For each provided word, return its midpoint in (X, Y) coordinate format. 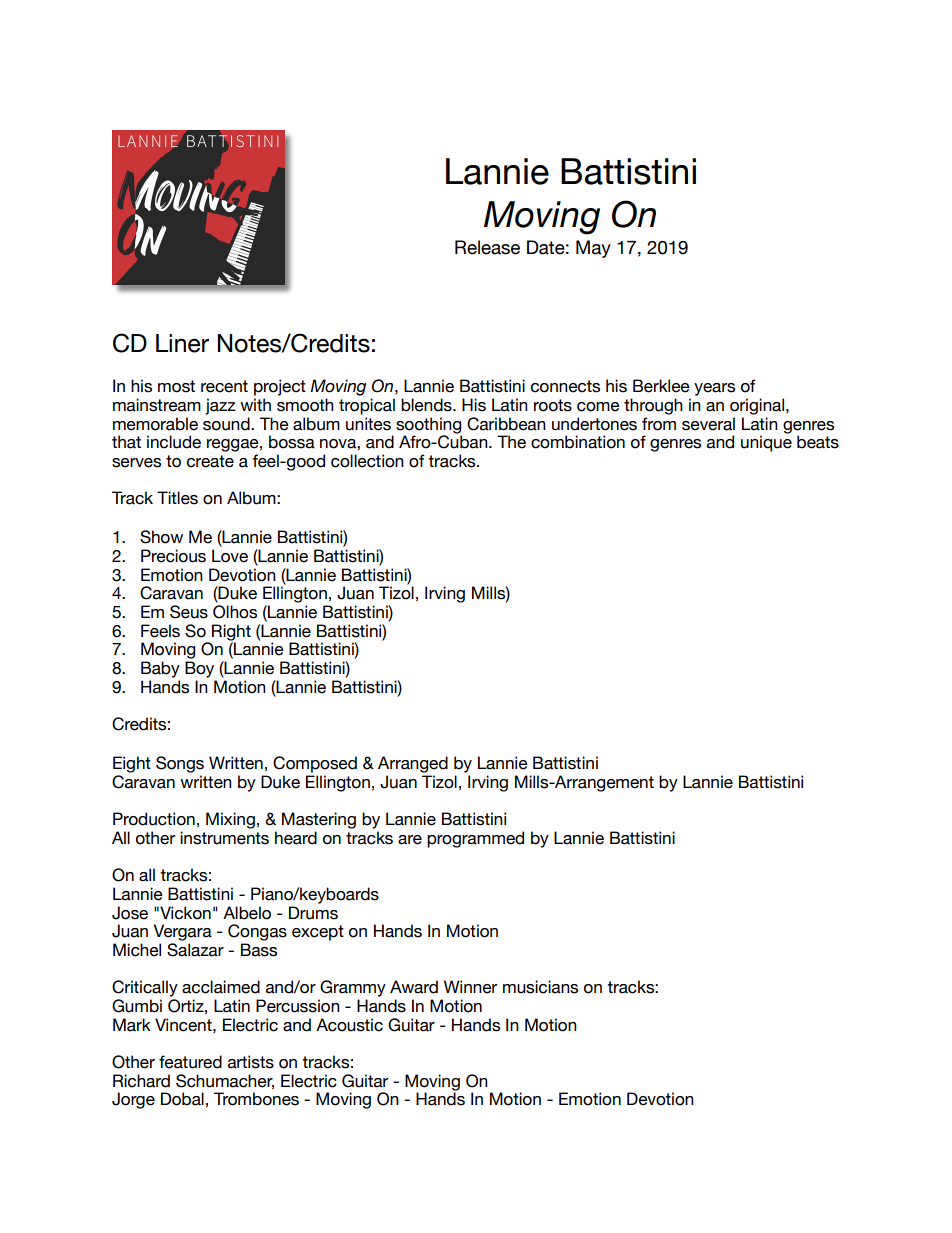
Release (487, 247)
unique (766, 443)
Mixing (230, 820)
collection (367, 461)
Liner (182, 343)
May (593, 249)
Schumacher (225, 1081)
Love (230, 556)
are (410, 840)
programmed (475, 839)
